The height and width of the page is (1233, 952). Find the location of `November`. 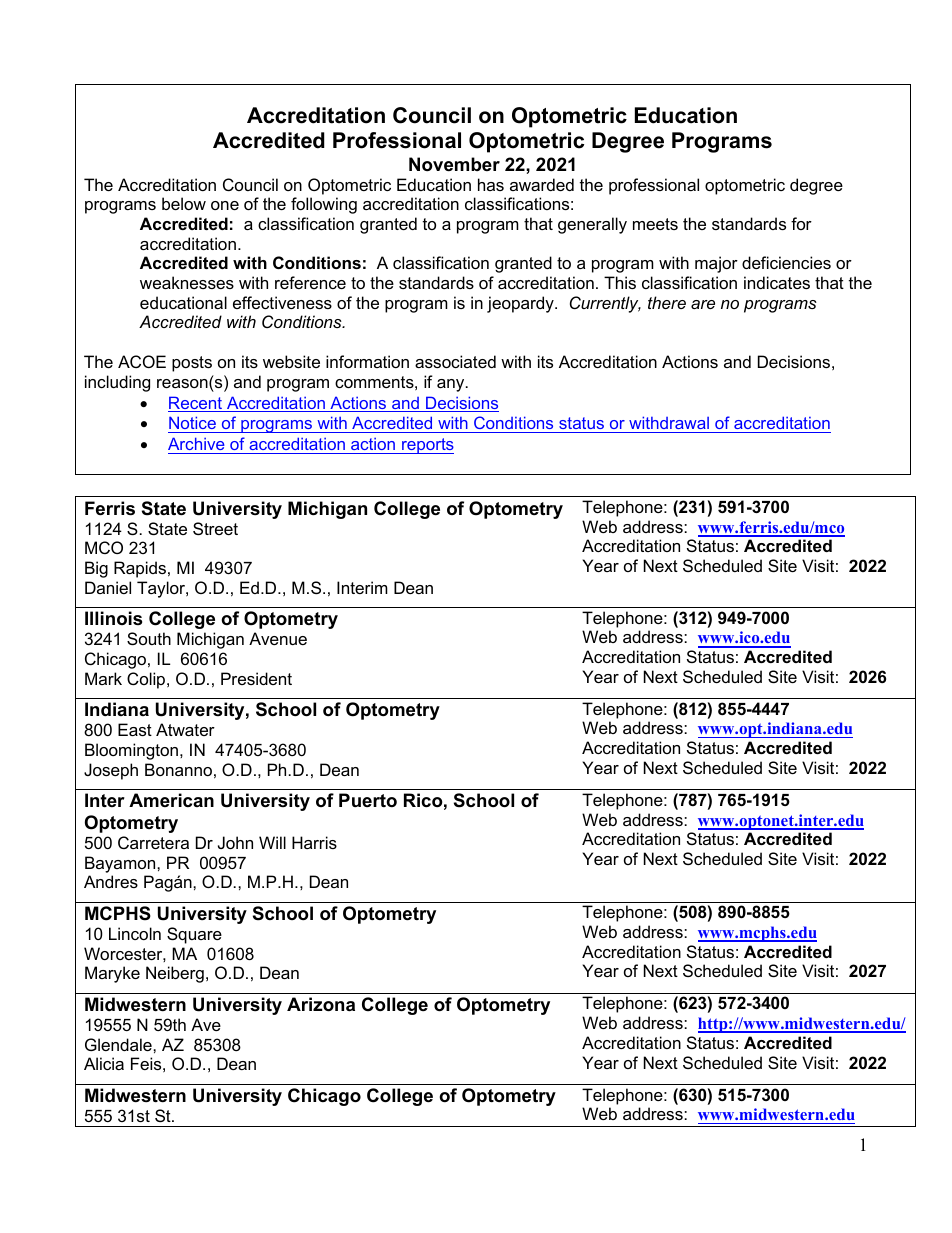

November is located at coordinates (454, 164).
